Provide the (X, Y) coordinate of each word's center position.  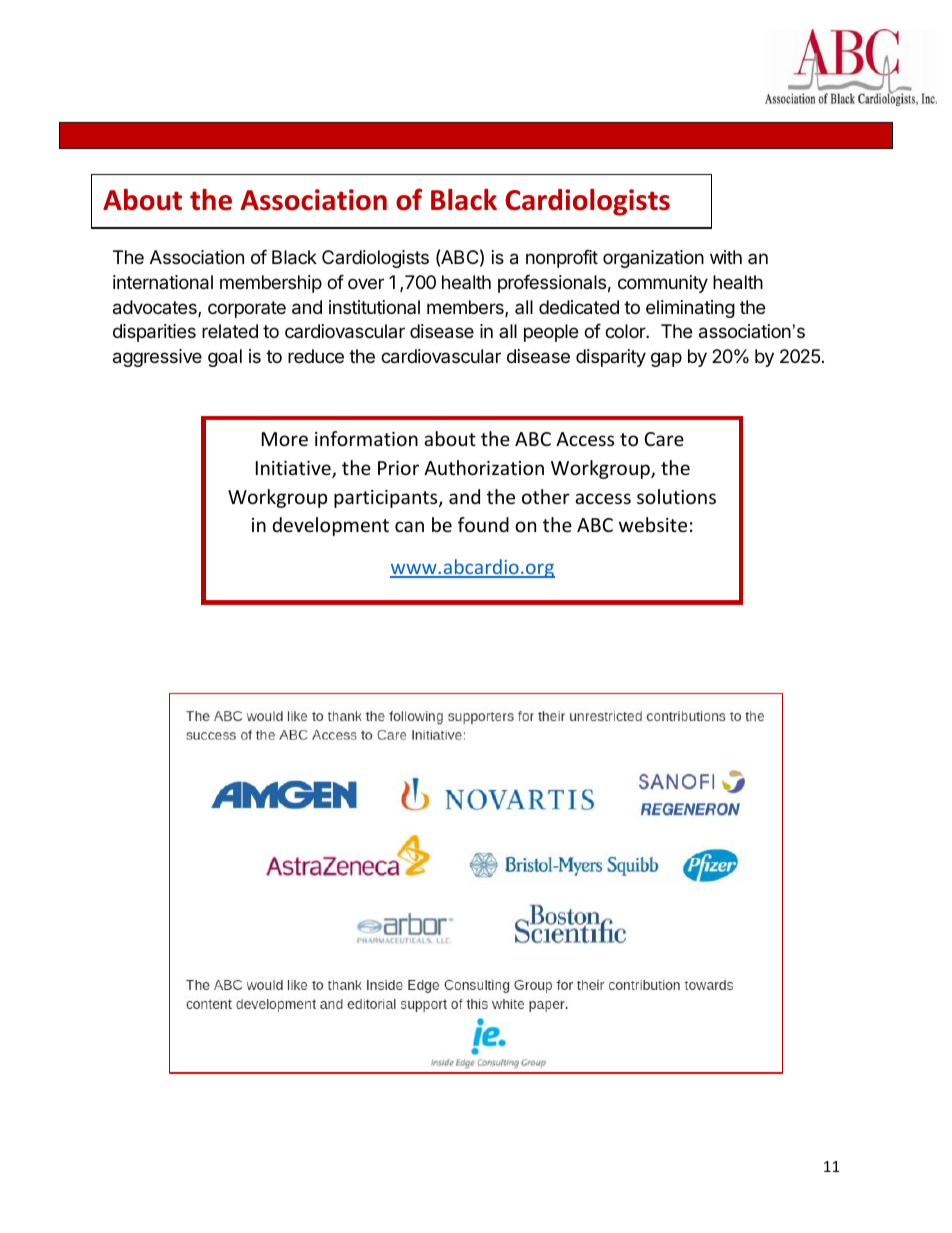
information (366, 438)
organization (653, 259)
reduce (316, 356)
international (163, 282)
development (331, 526)
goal (225, 358)
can (409, 526)
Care (664, 439)
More (285, 439)
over (366, 283)
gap (666, 359)
